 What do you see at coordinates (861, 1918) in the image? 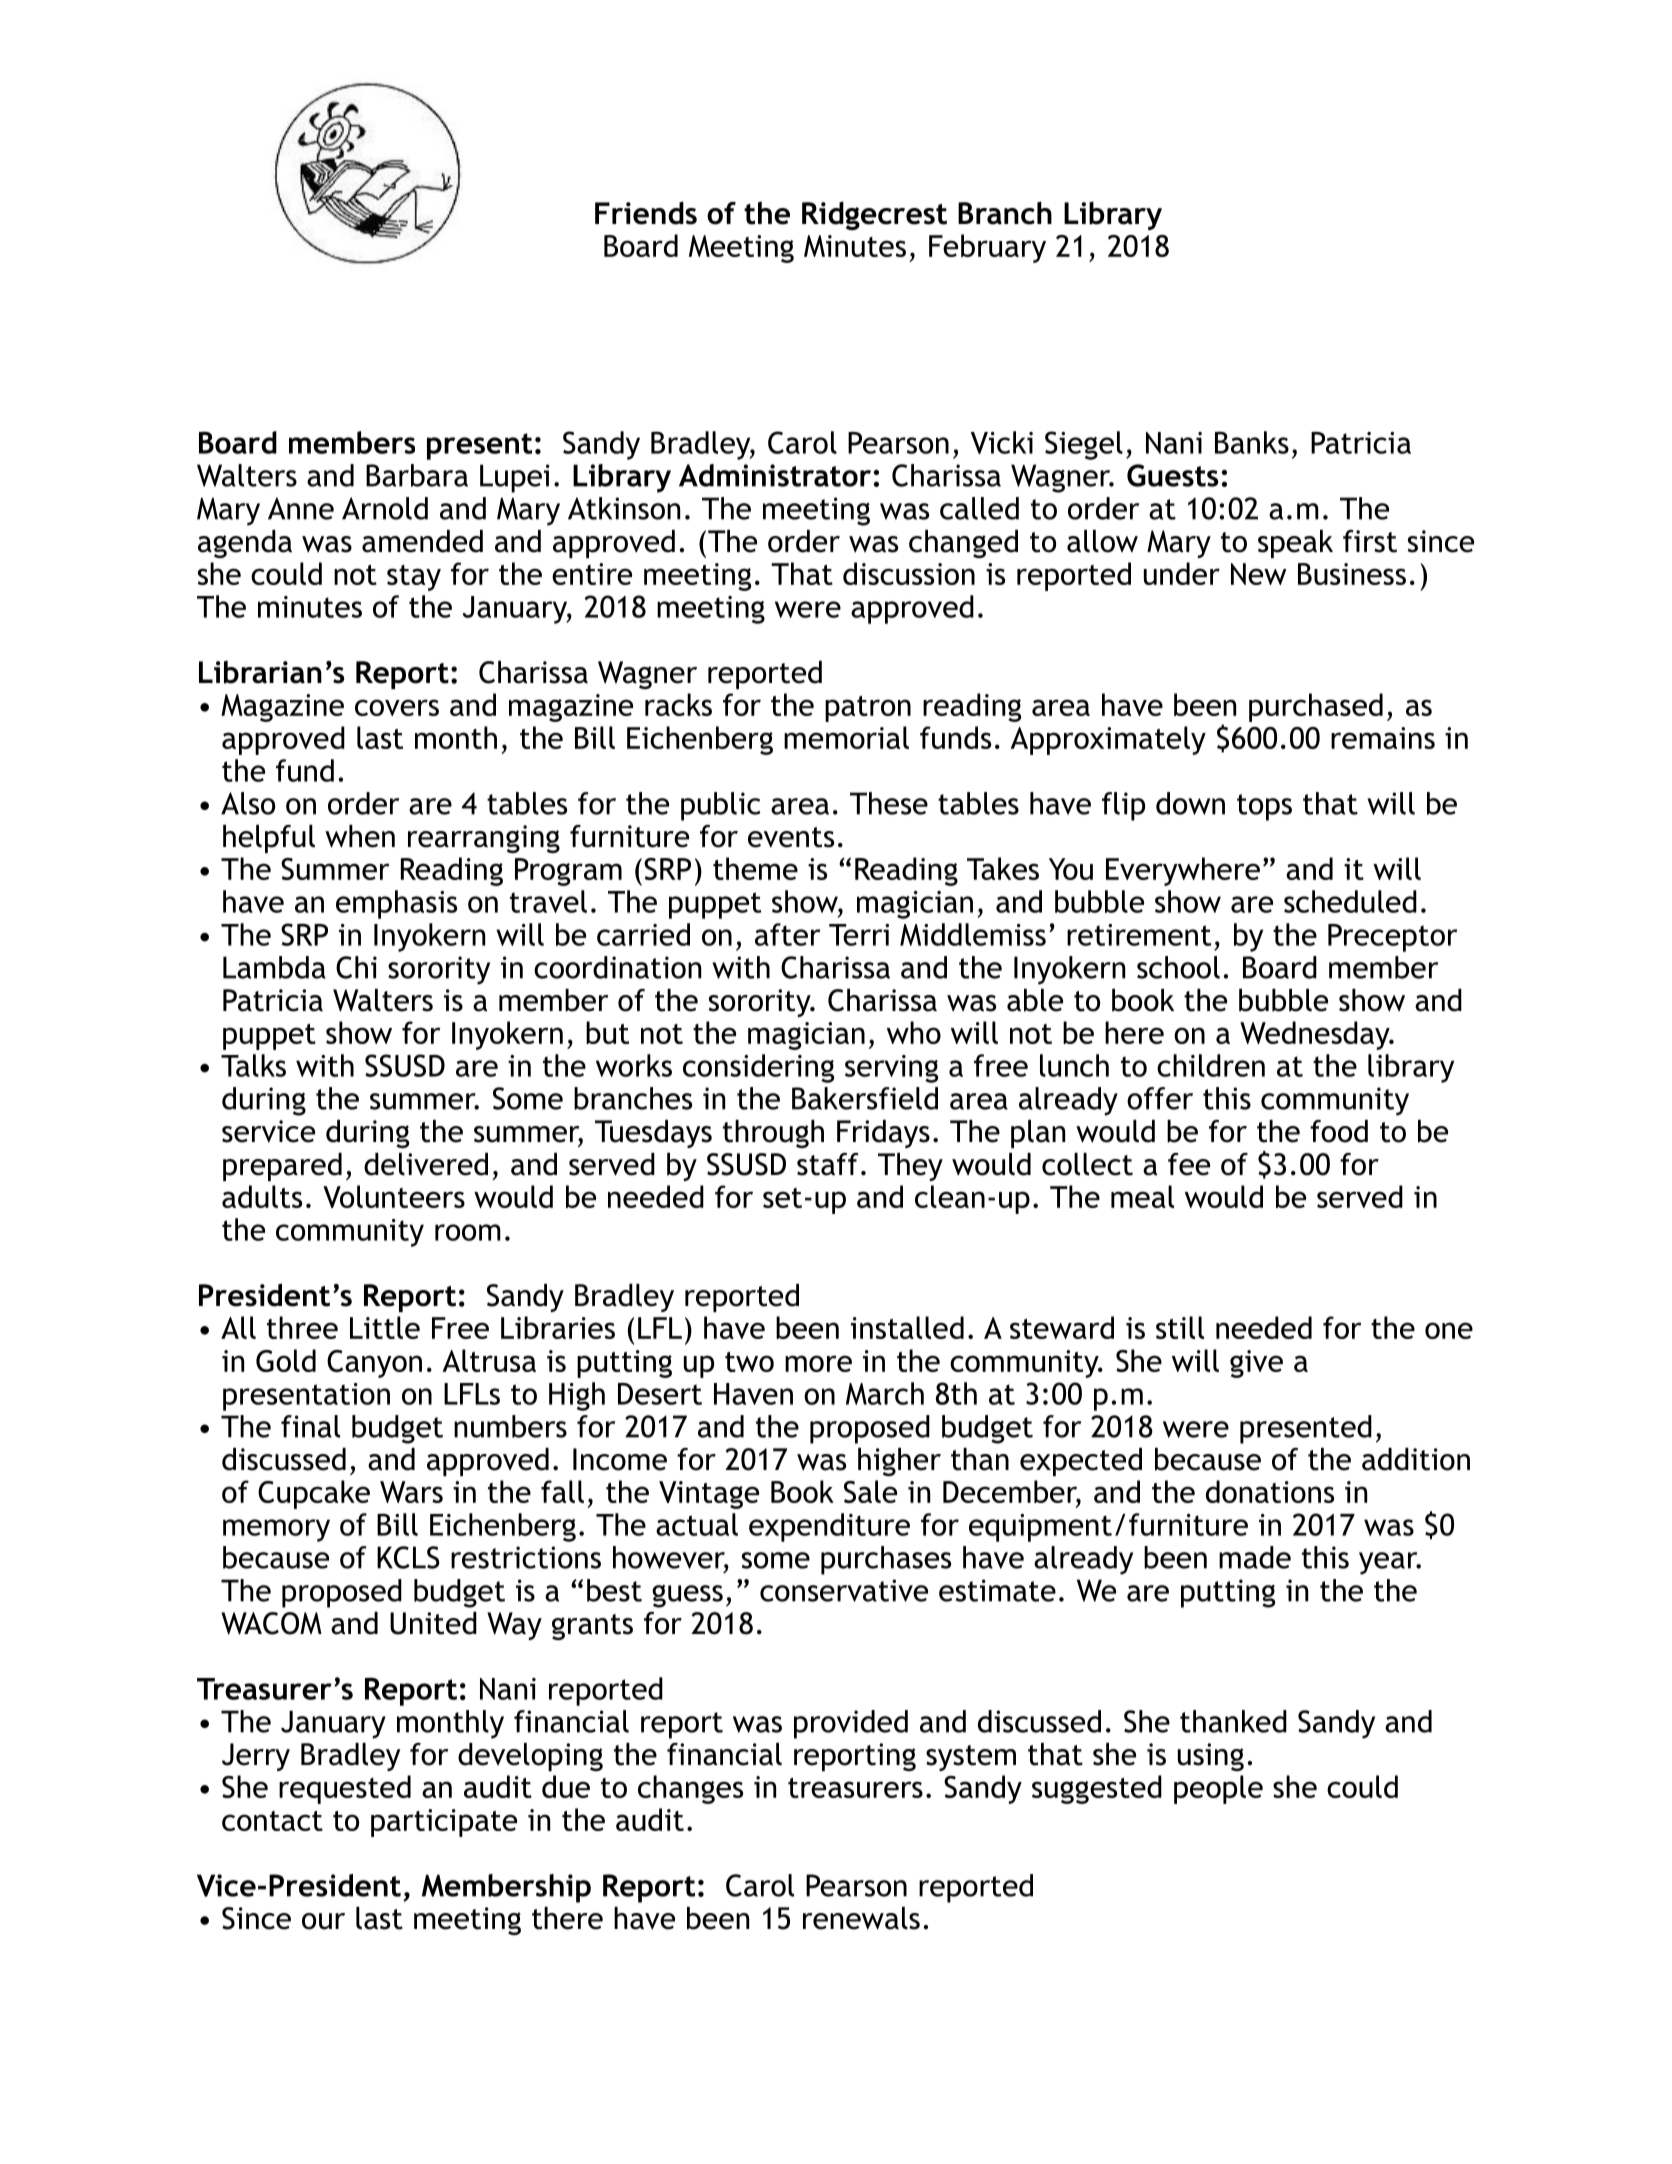
I see `renewals` at bounding box center [861, 1918].
